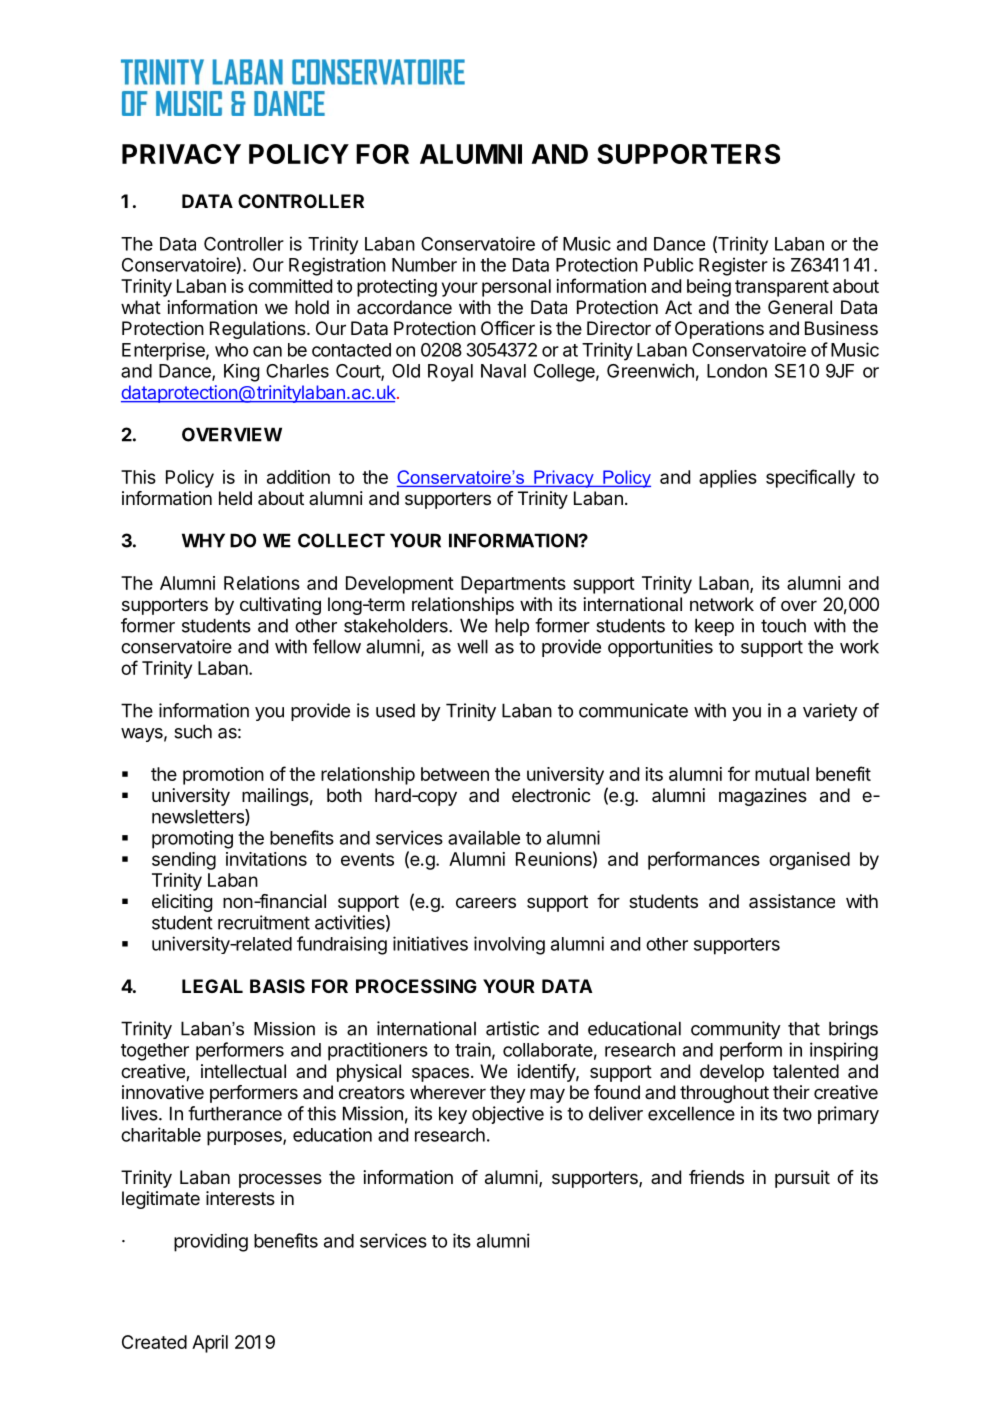 The width and height of the screenshot is (999, 1412). What do you see at coordinates (782, 288) in the screenshot?
I see `transparent` at bounding box center [782, 288].
